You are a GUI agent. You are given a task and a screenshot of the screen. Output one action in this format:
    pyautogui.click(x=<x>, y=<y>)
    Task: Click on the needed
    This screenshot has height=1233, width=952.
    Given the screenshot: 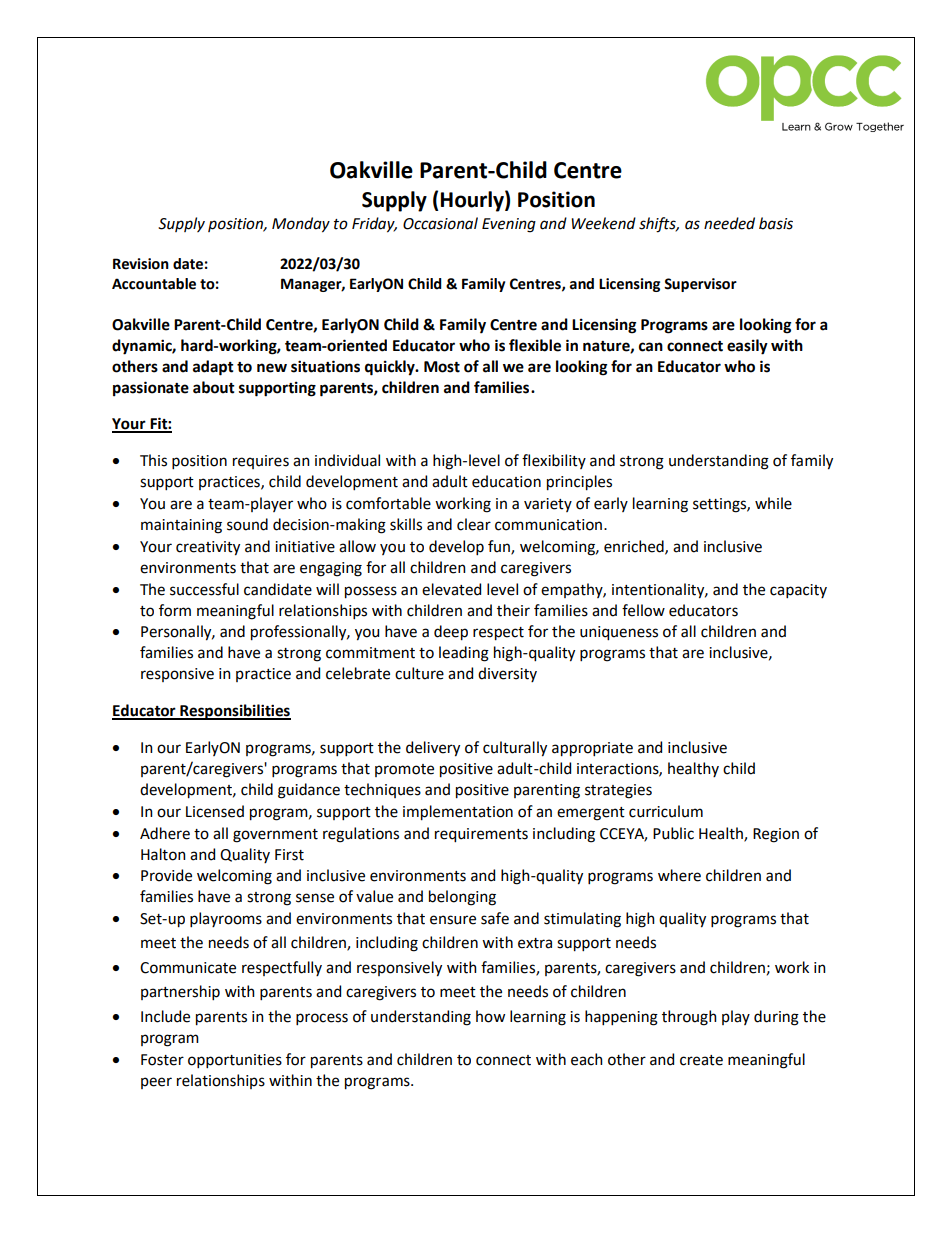 What is the action you would take?
    pyautogui.click(x=729, y=223)
